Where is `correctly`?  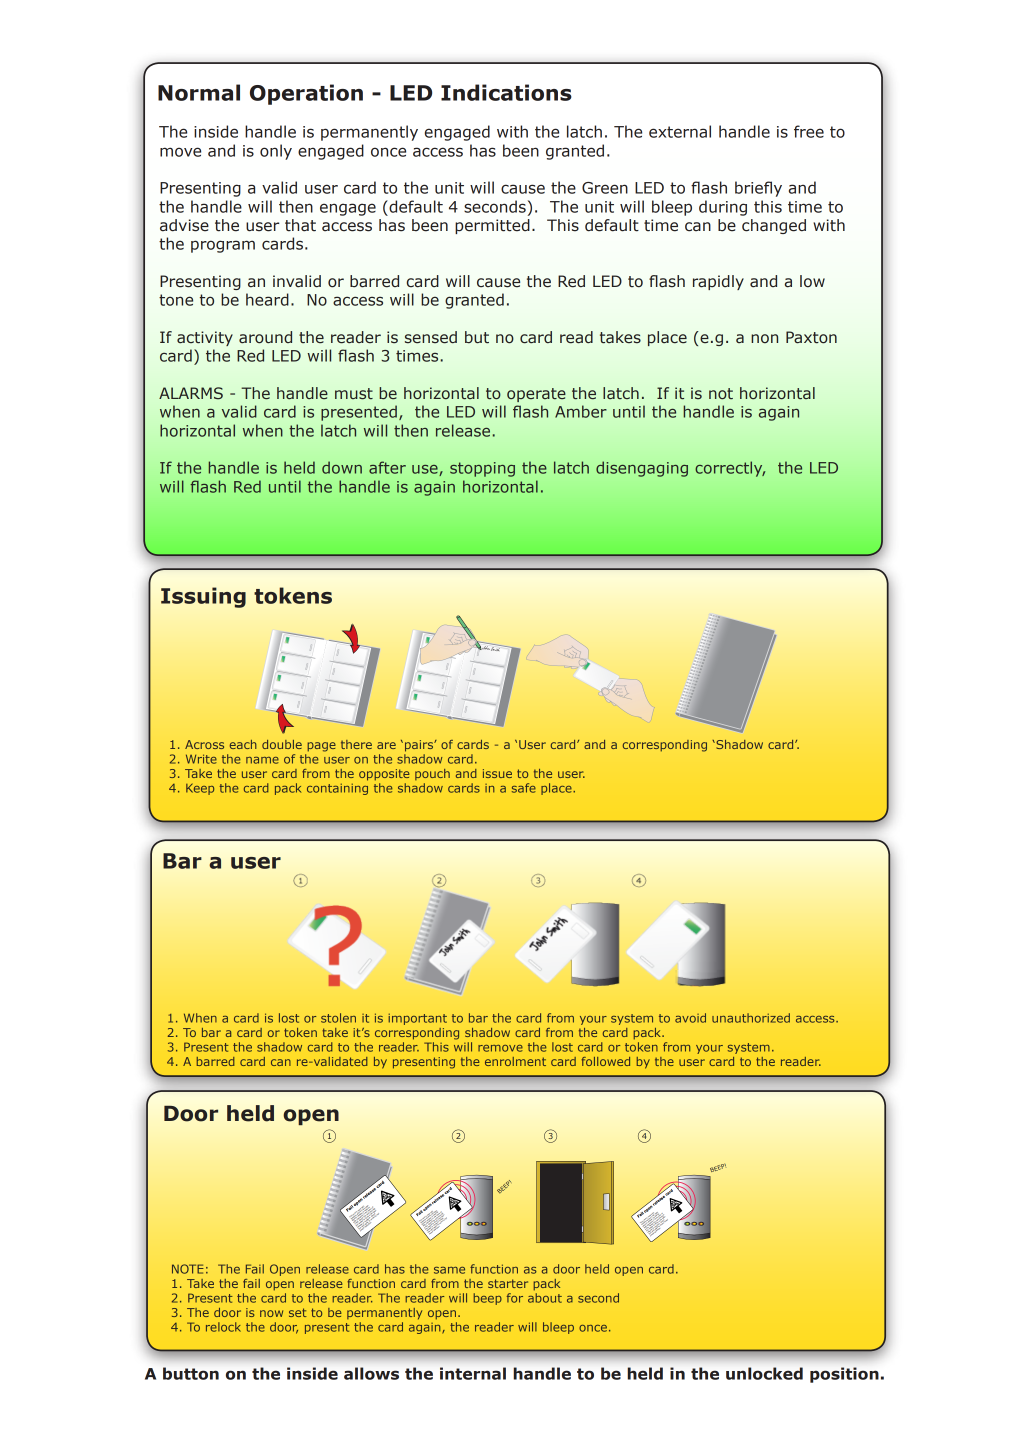
correctly is located at coordinates (730, 469).
